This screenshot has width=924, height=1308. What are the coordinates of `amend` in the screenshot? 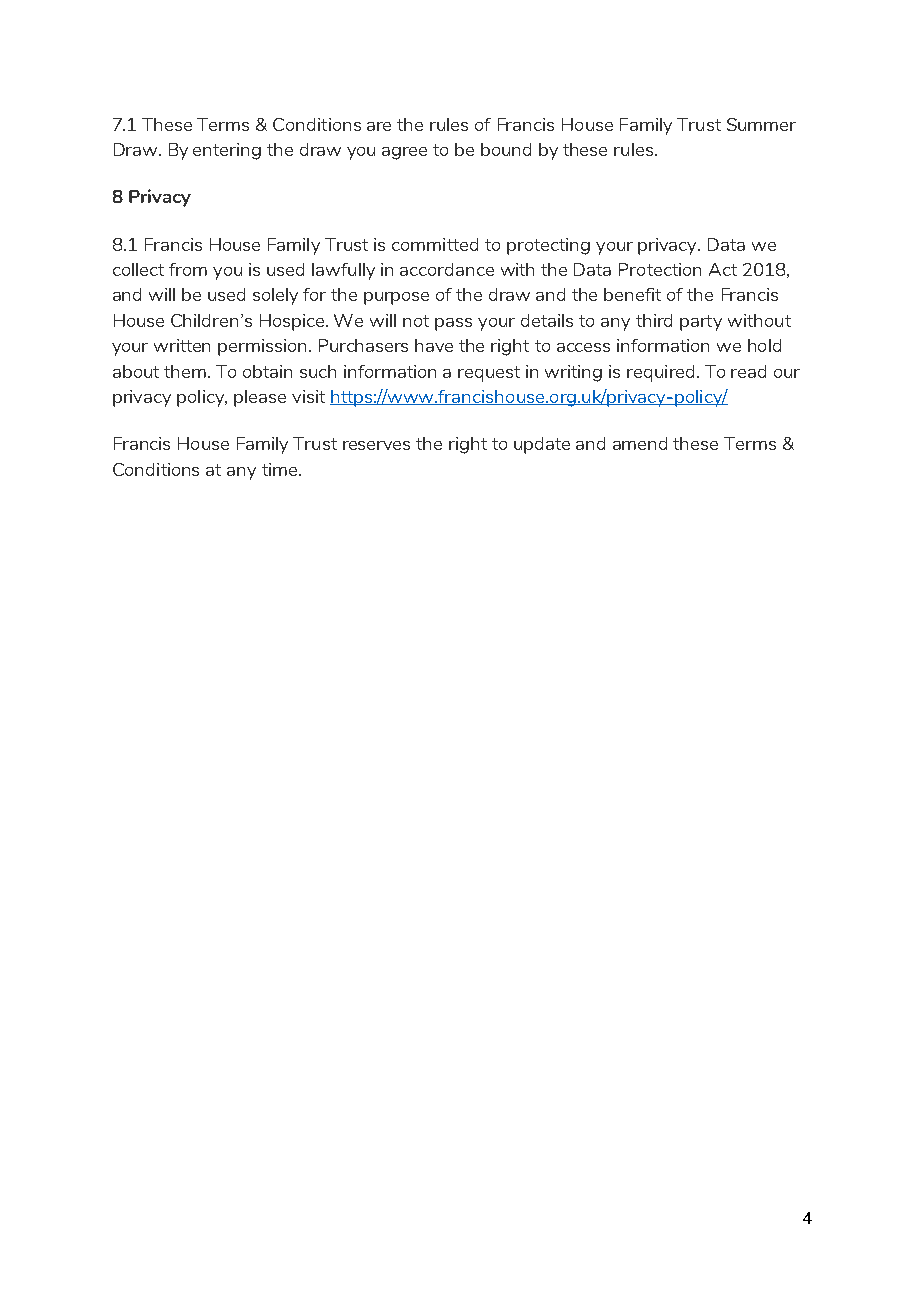 It's located at (640, 443).
